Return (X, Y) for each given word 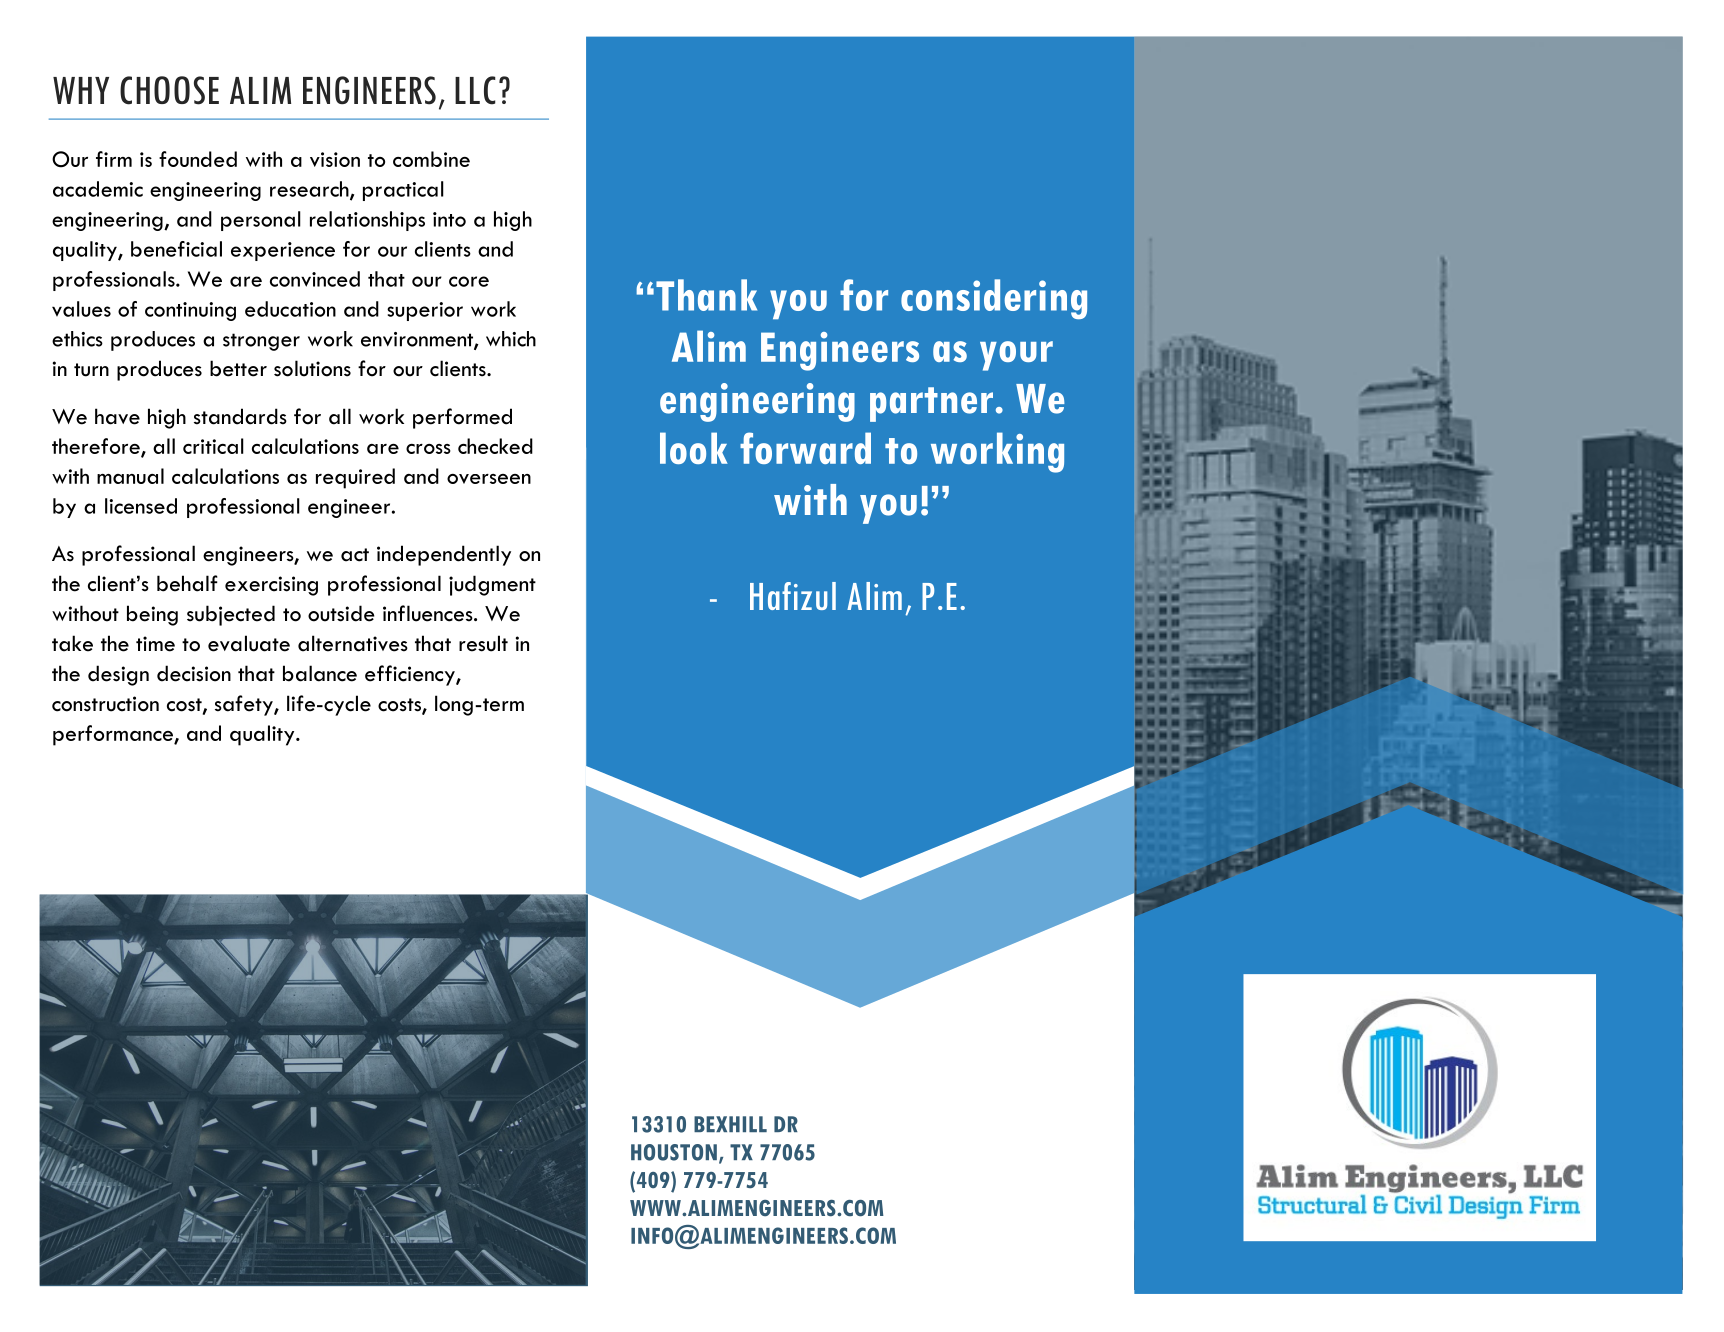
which (511, 339)
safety (245, 705)
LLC (475, 90)
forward (805, 448)
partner (931, 404)
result (483, 643)
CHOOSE (169, 90)
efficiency (411, 675)
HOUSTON (674, 1152)
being (152, 615)
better (238, 368)
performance (114, 735)
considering (994, 299)
